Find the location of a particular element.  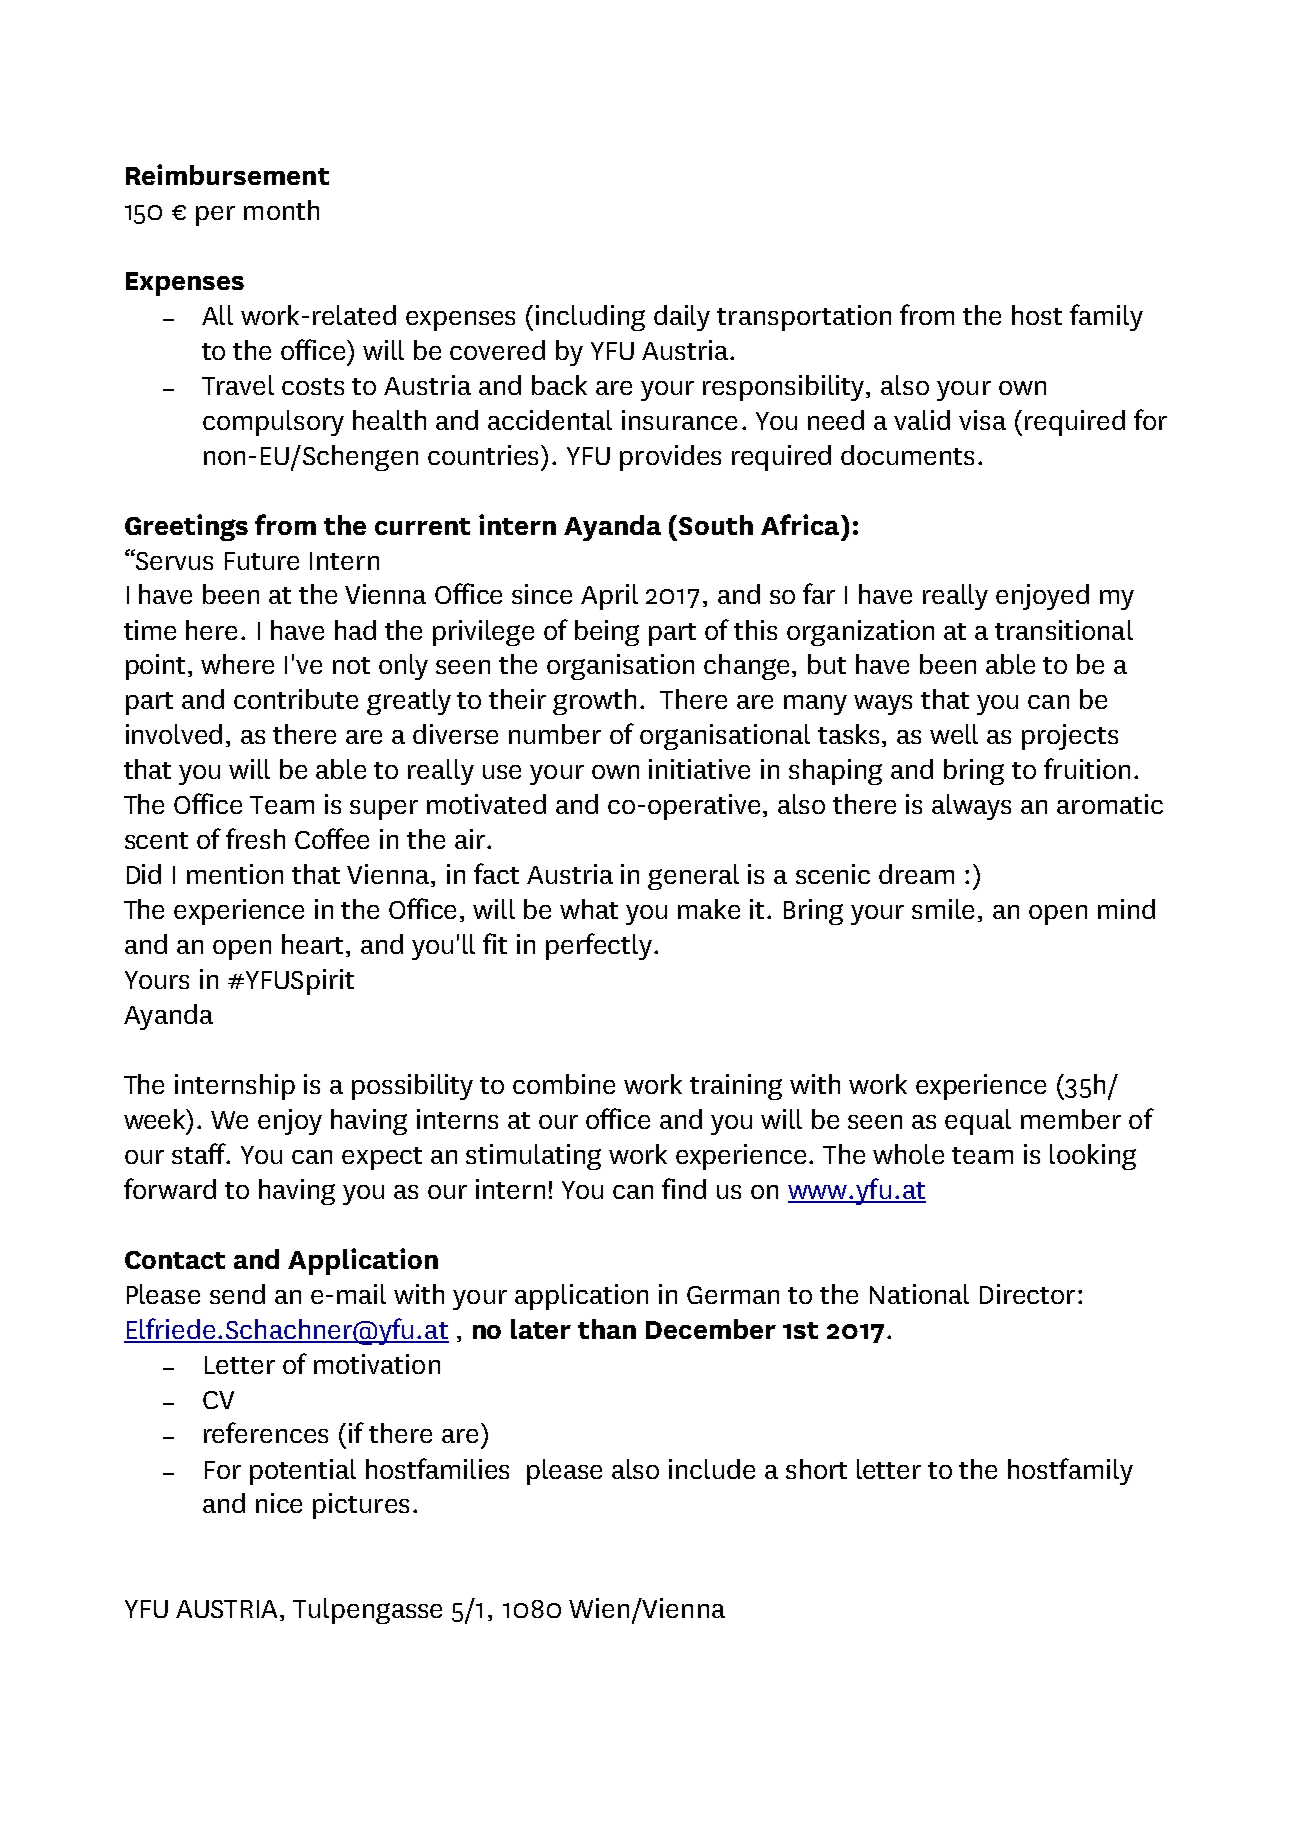

transitional is located at coordinates (1064, 630).
